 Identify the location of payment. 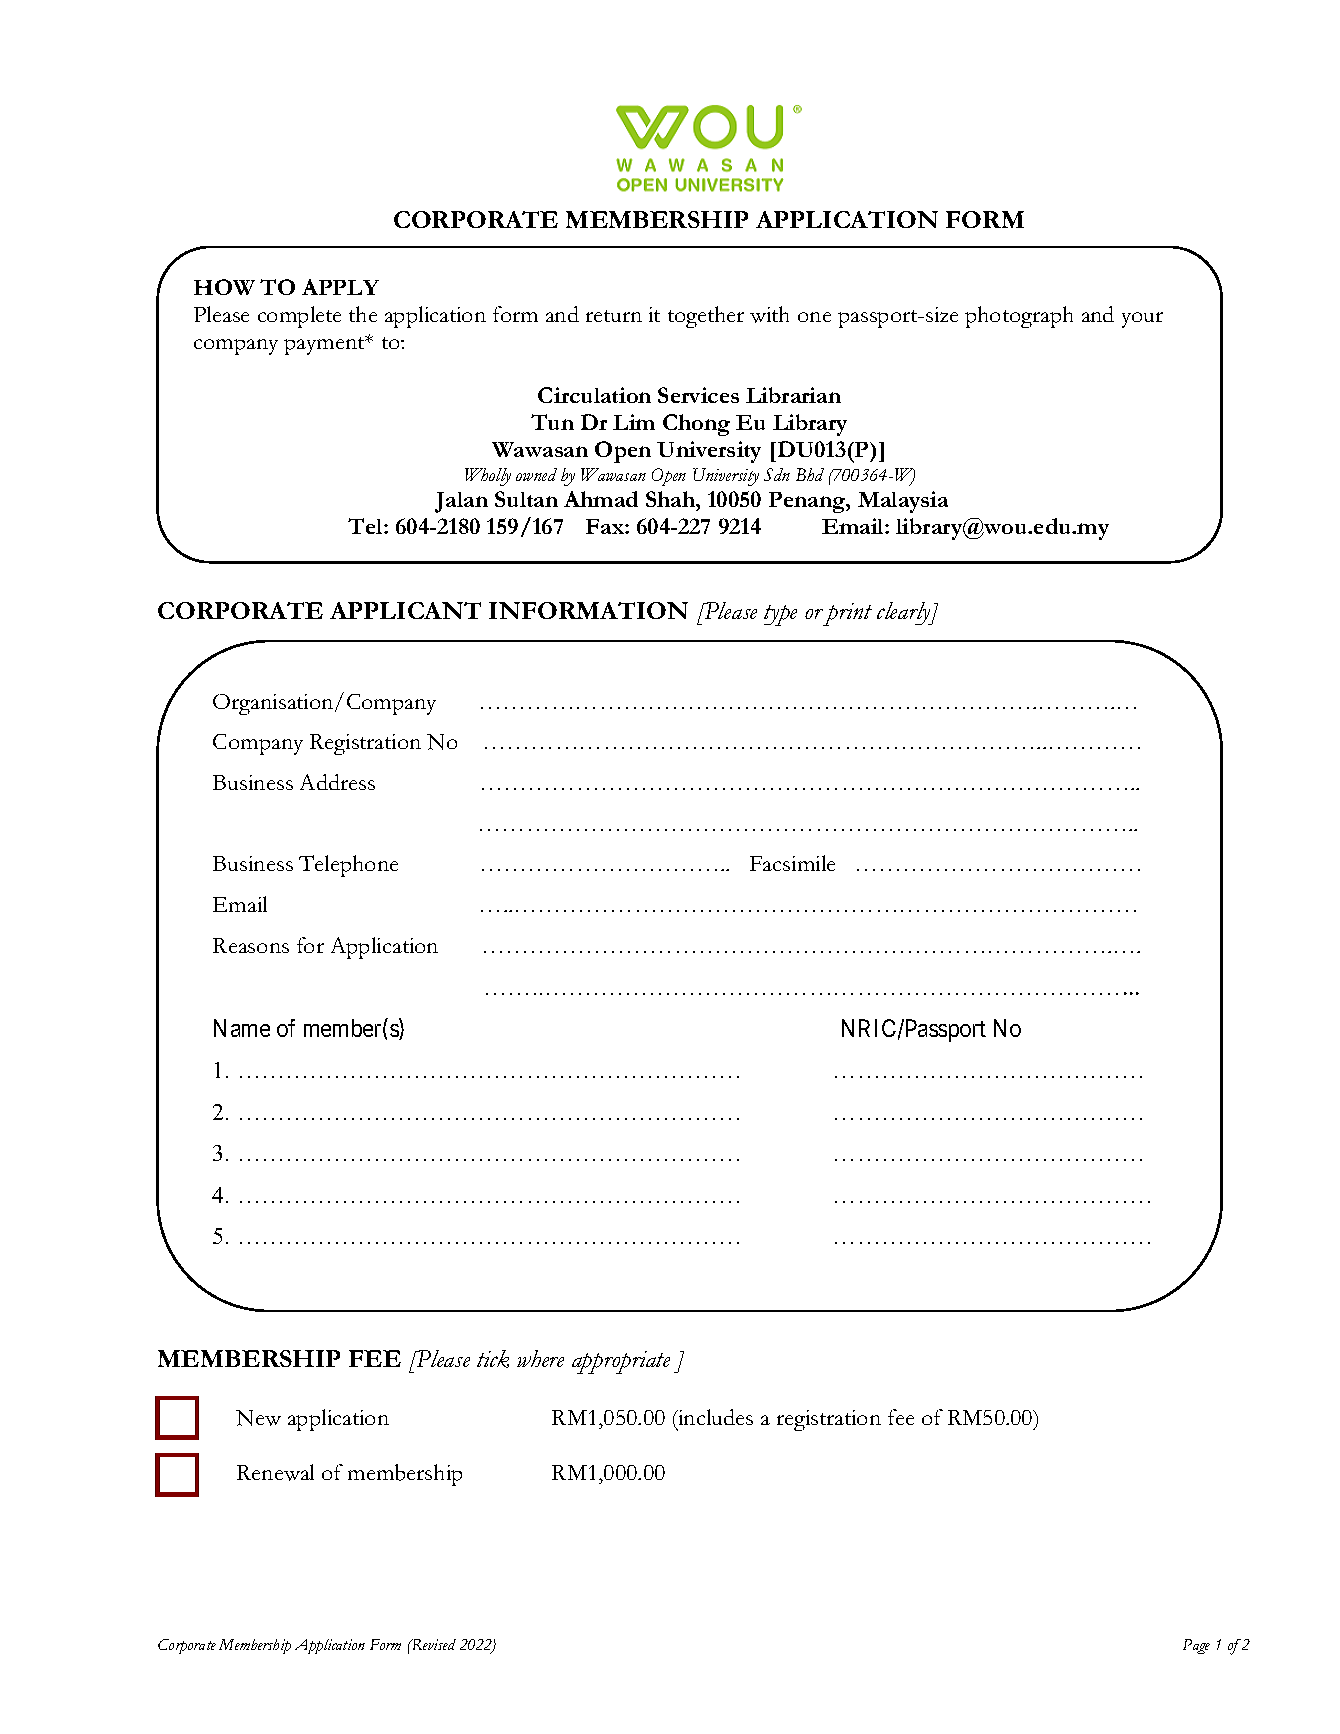
(325, 345).
